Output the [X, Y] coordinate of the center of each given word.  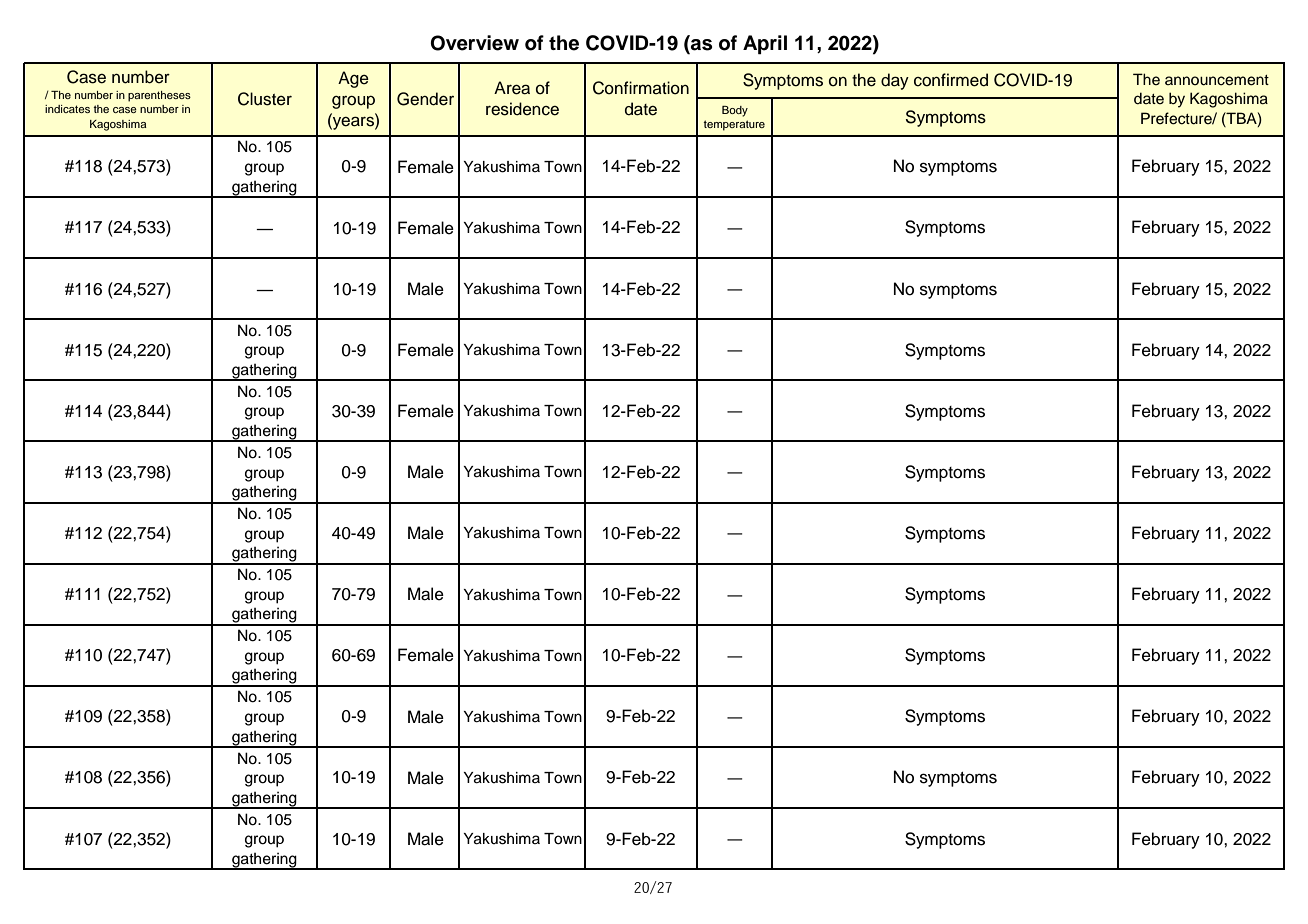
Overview [474, 43]
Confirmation [641, 88]
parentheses [159, 96]
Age [353, 79]
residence [522, 109]
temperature [734, 125]
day [895, 81]
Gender [425, 99]
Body [735, 111]
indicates [67, 109]
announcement [1217, 80]
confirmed [951, 80]
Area [512, 88]
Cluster [265, 99]
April [765, 45]
